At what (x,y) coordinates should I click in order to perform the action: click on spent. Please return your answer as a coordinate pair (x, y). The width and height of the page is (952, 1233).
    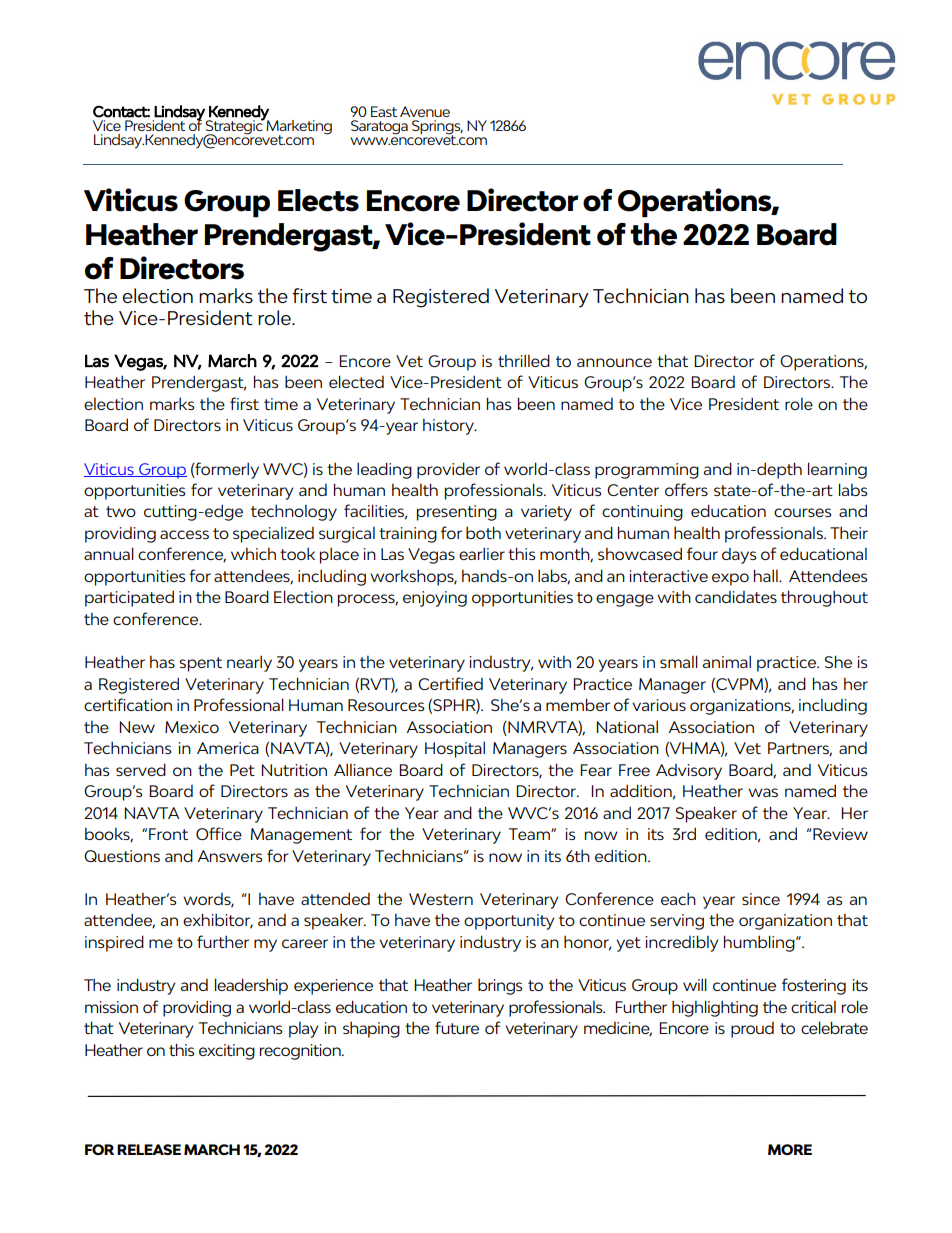
    Looking at the image, I should click on (200, 664).
